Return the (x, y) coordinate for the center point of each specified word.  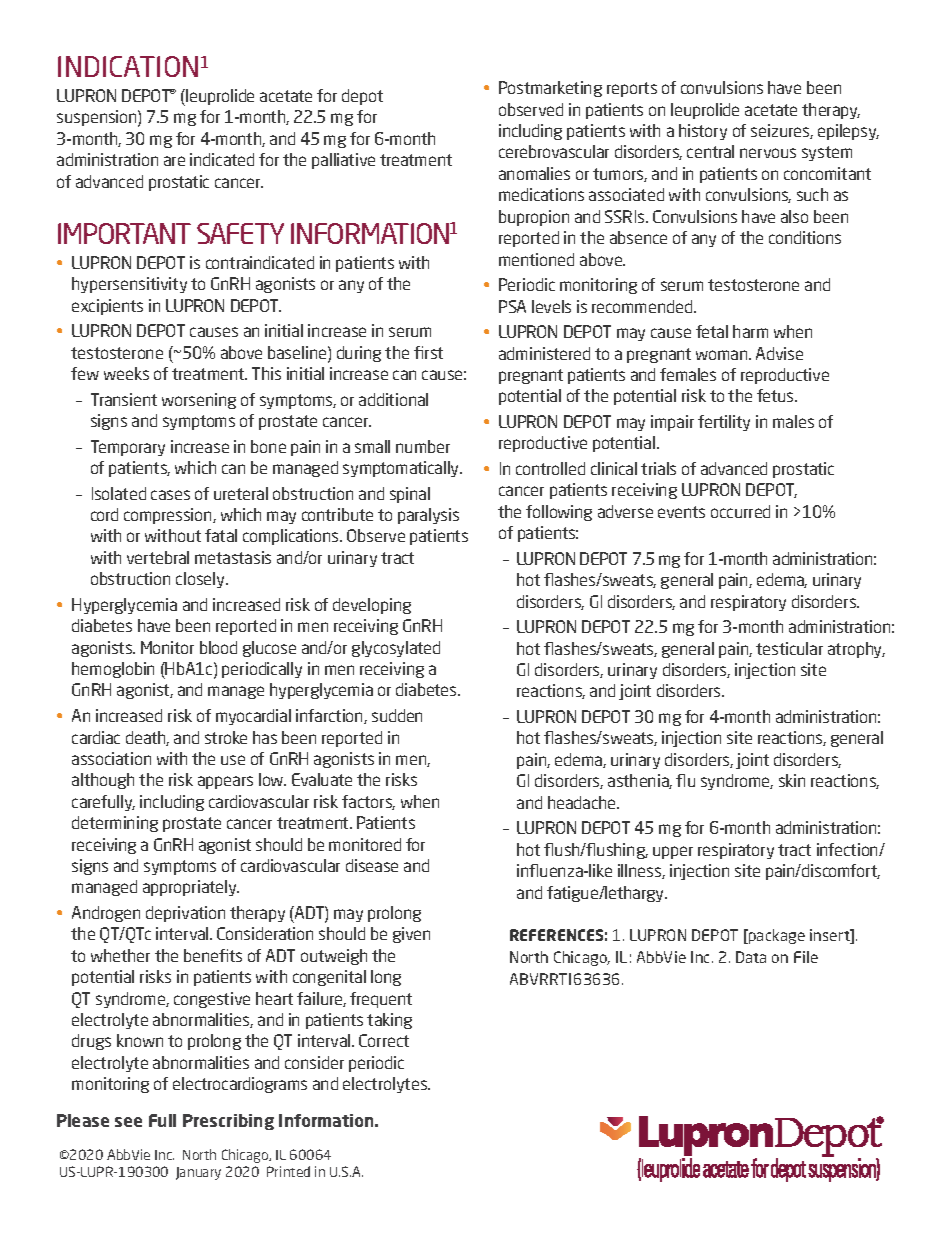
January (198, 1173)
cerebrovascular (554, 151)
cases (170, 495)
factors (368, 802)
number (423, 446)
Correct (384, 1040)
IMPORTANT (124, 233)
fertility (724, 423)
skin (792, 780)
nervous (768, 153)
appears (225, 782)
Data (751, 957)
